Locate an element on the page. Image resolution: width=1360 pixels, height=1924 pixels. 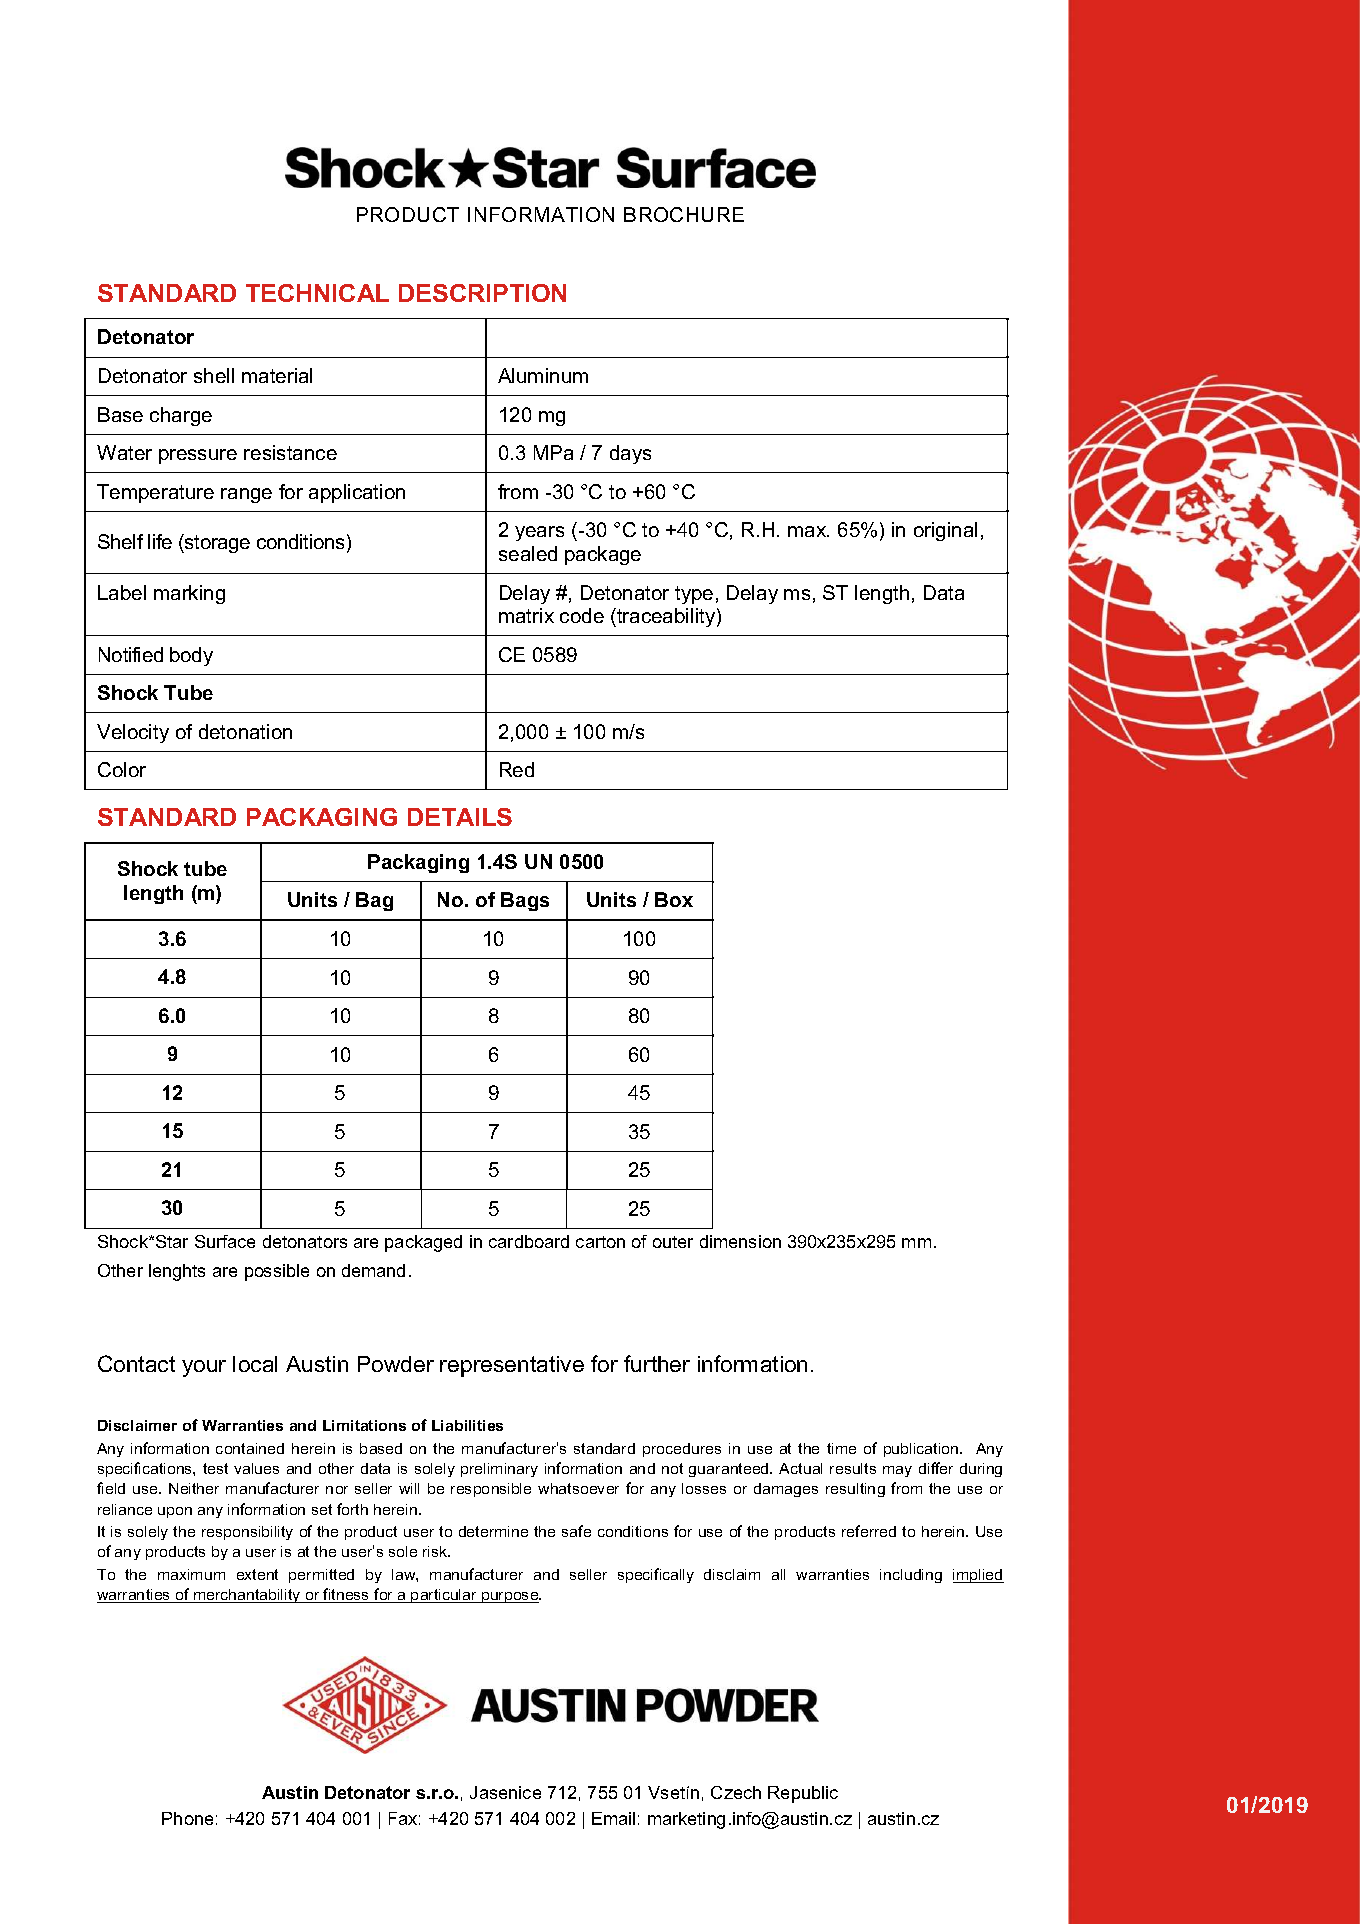
shell is located at coordinates (214, 375).
